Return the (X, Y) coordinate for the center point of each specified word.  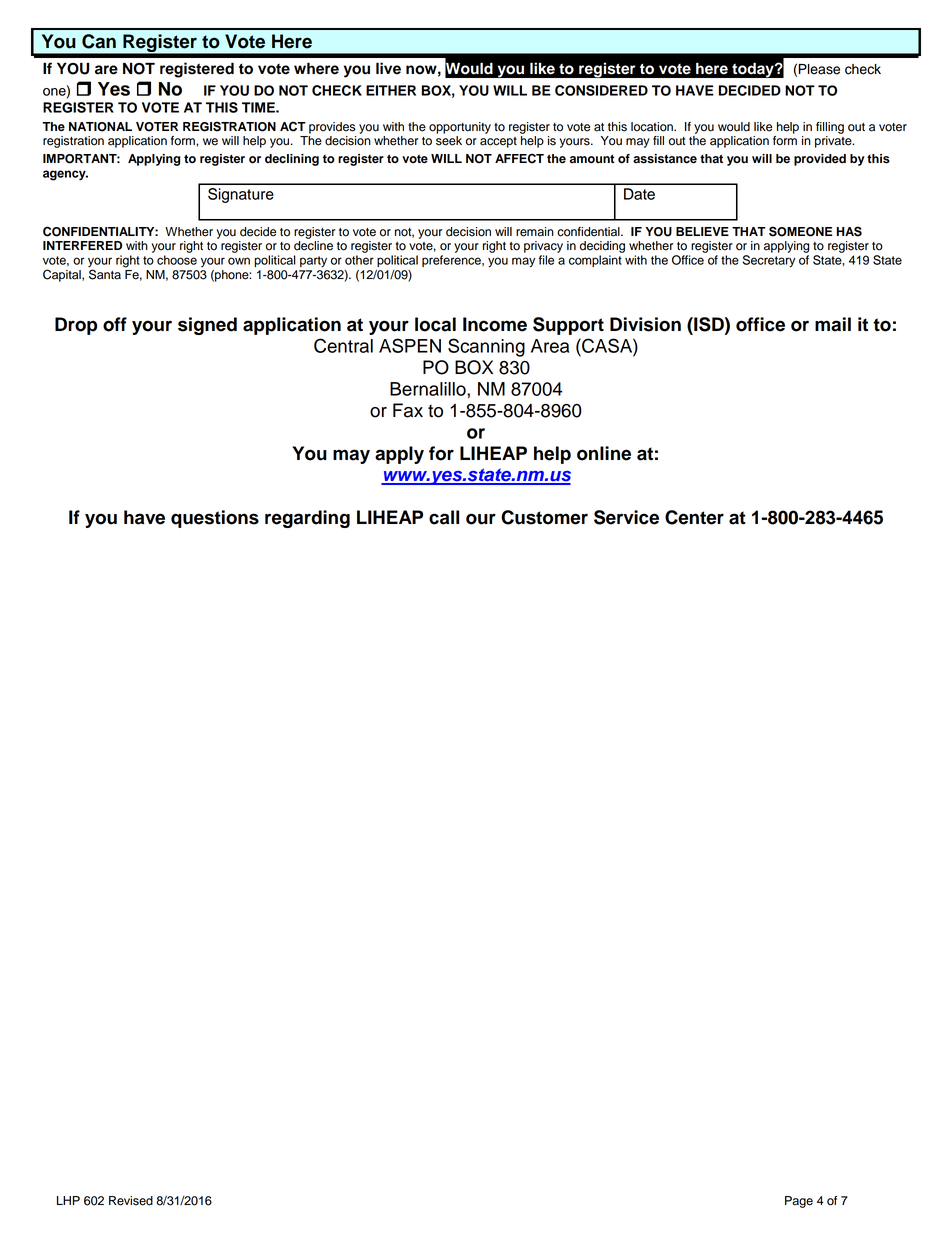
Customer (544, 517)
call (444, 517)
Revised (131, 1201)
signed (207, 326)
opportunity (460, 128)
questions (215, 519)
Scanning (486, 347)
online (604, 453)
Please (819, 69)
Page (799, 1202)
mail (833, 324)
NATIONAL (100, 127)
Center (694, 517)
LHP (68, 1200)
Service (626, 517)
